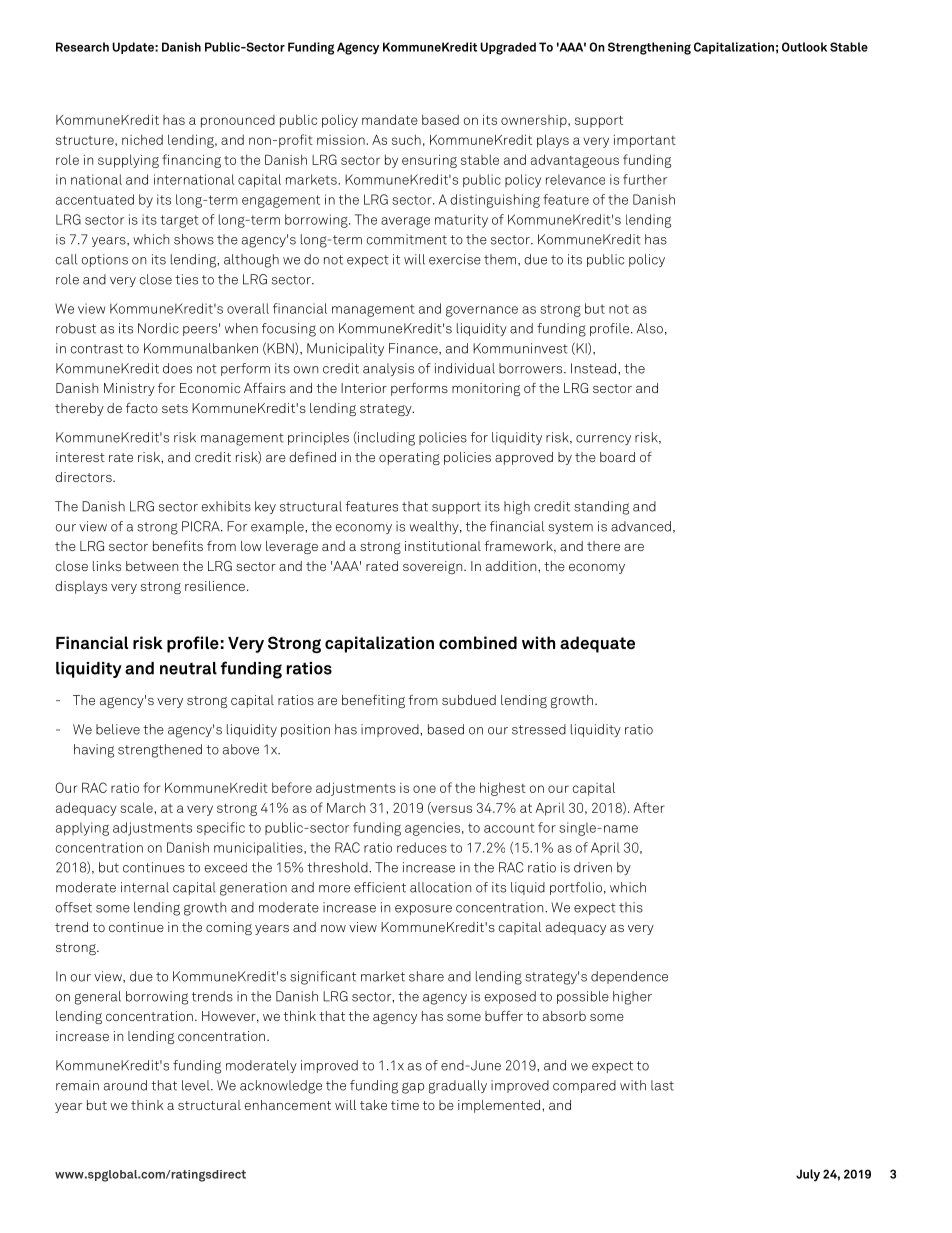 This page has height=1233, width=952. Describe the element at coordinates (152, 566) in the page. I see `between` at that location.
